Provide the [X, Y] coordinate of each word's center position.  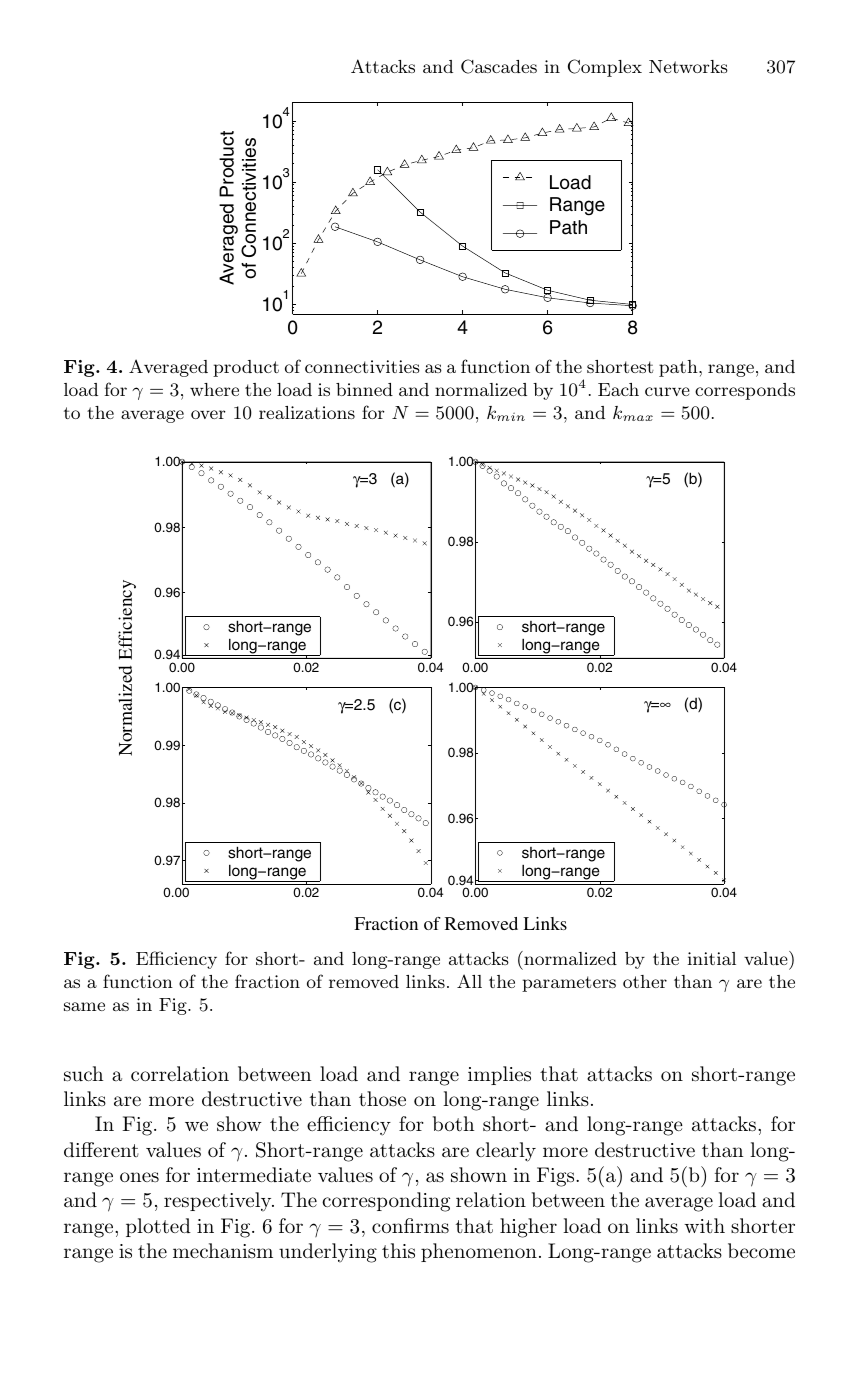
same [84, 1006]
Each [618, 389]
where [214, 389]
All [469, 981]
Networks [688, 66]
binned [364, 389]
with [704, 1225]
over [208, 414]
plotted [158, 1227]
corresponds [745, 391]
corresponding [386, 1202]
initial [712, 958]
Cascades [499, 66]
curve [667, 391]
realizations [307, 412]
